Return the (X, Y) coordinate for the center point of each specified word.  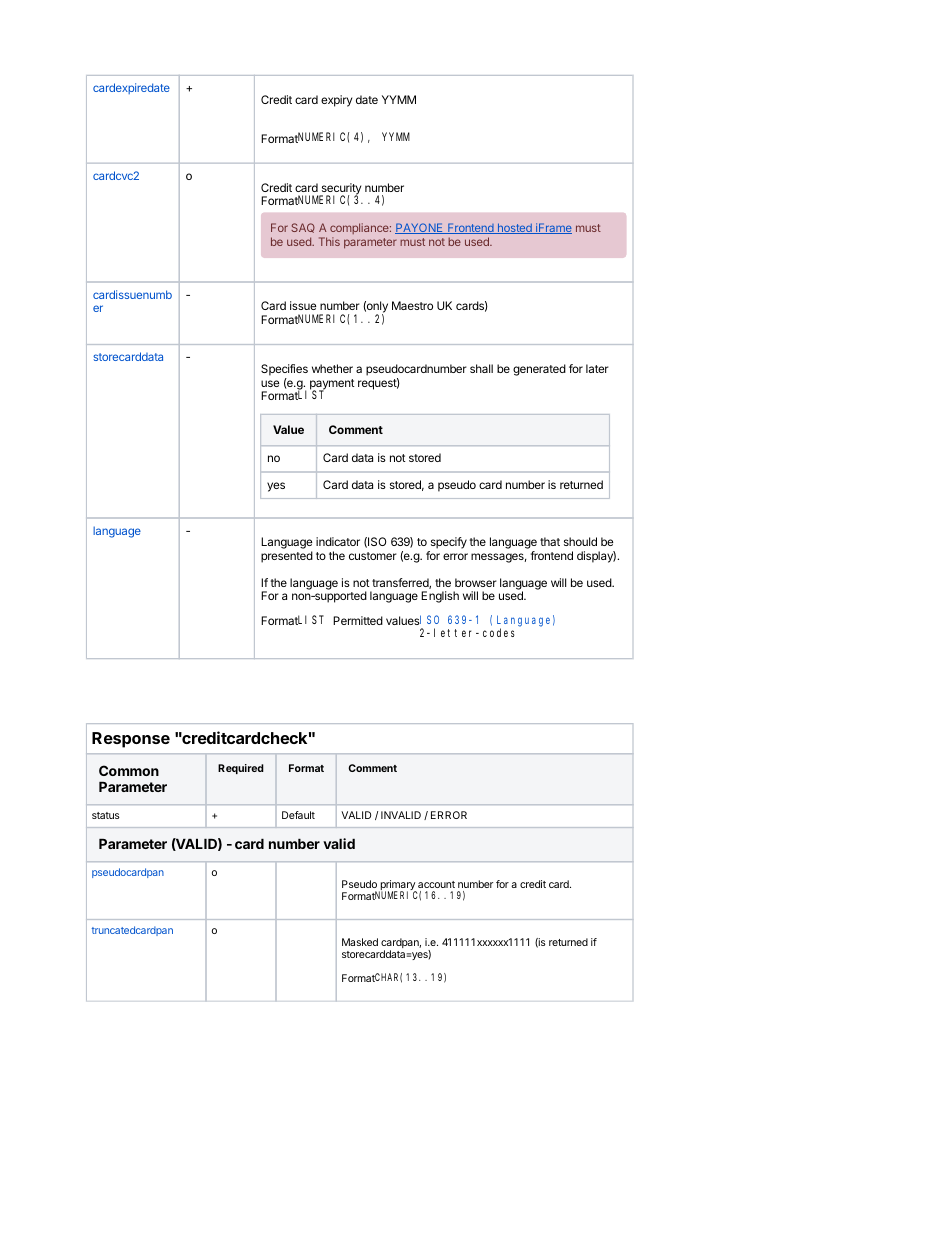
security (340, 190)
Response (131, 740)
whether (332, 368)
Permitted (358, 620)
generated (539, 370)
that (550, 541)
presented (287, 557)
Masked (360, 942)
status (106, 815)
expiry (336, 101)
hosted (514, 228)
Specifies (284, 370)
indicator (338, 541)
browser (476, 582)
